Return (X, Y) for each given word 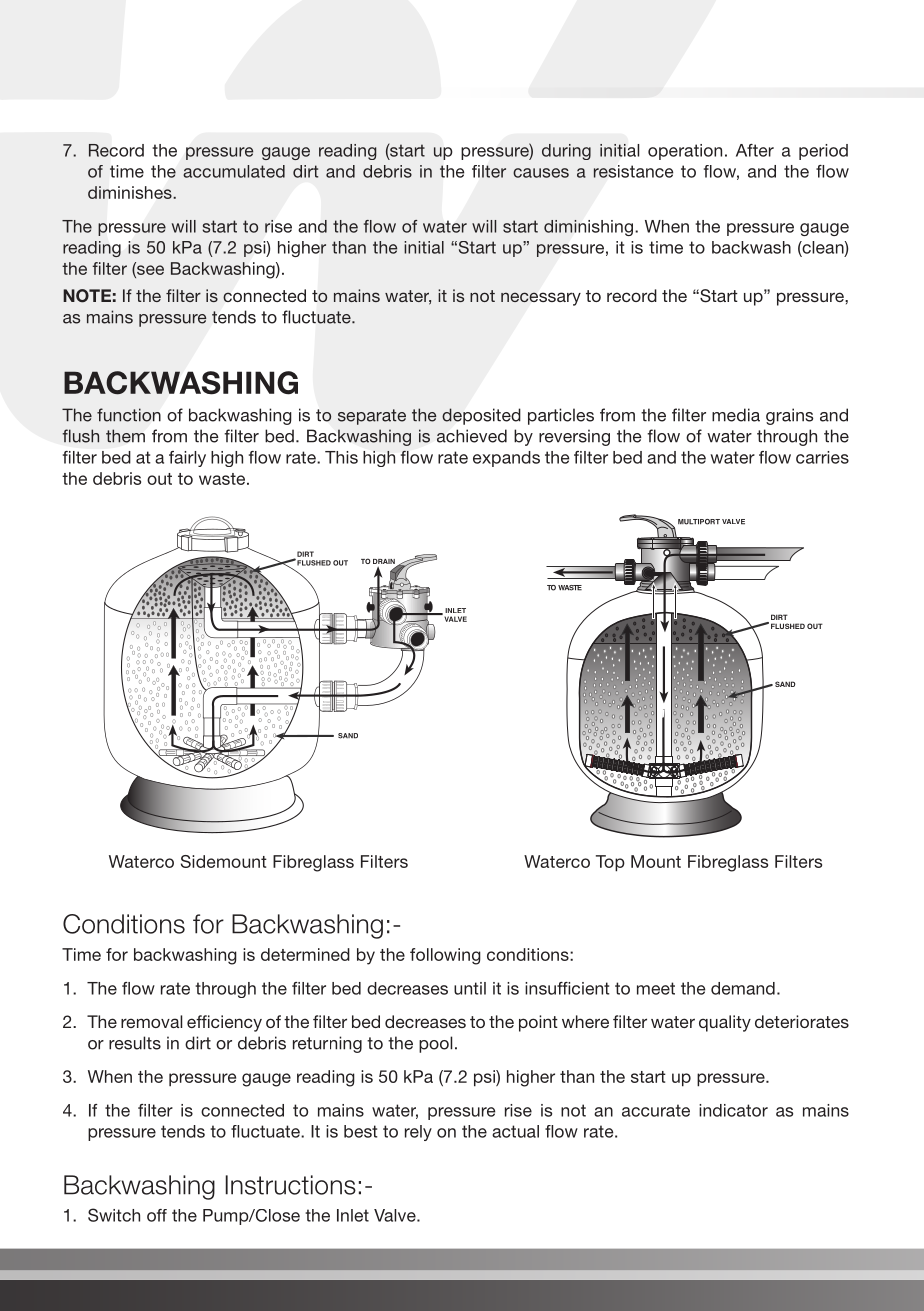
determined (305, 954)
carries (822, 457)
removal (151, 1021)
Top (610, 863)
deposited (481, 416)
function (129, 415)
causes (541, 173)
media (736, 415)
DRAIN (384, 561)
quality (725, 1023)
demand (743, 988)
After (755, 150)
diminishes (131, 192)
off (157, 1215)
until (470, 988)
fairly (187, 459)
